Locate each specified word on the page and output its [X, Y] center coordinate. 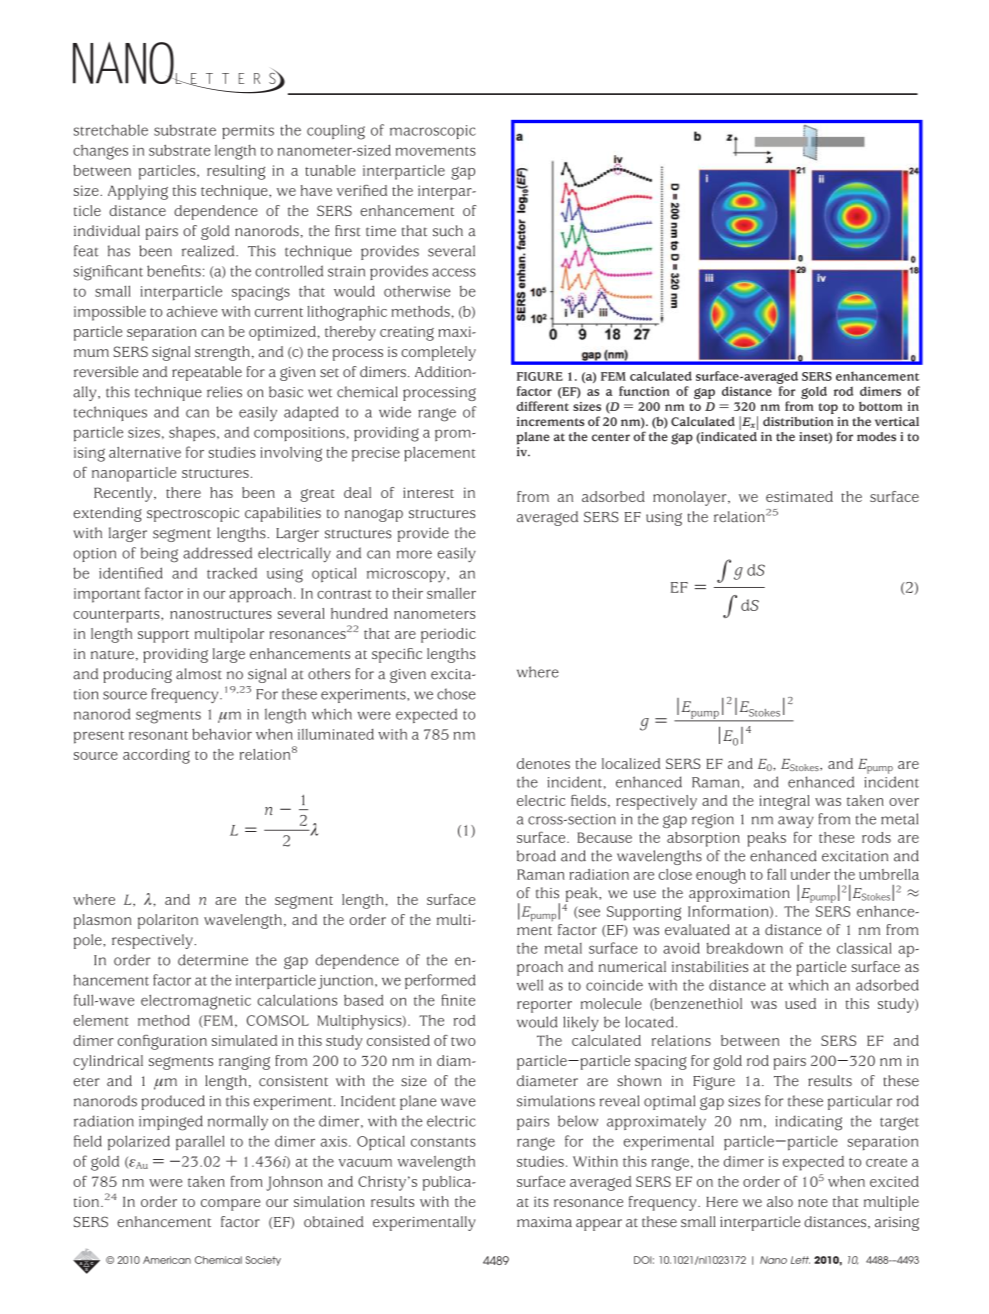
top [828, 408]
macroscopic [433, 132]
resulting [236, 172]
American [167, 1260]
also [780, 1201]
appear [599, 1225]
